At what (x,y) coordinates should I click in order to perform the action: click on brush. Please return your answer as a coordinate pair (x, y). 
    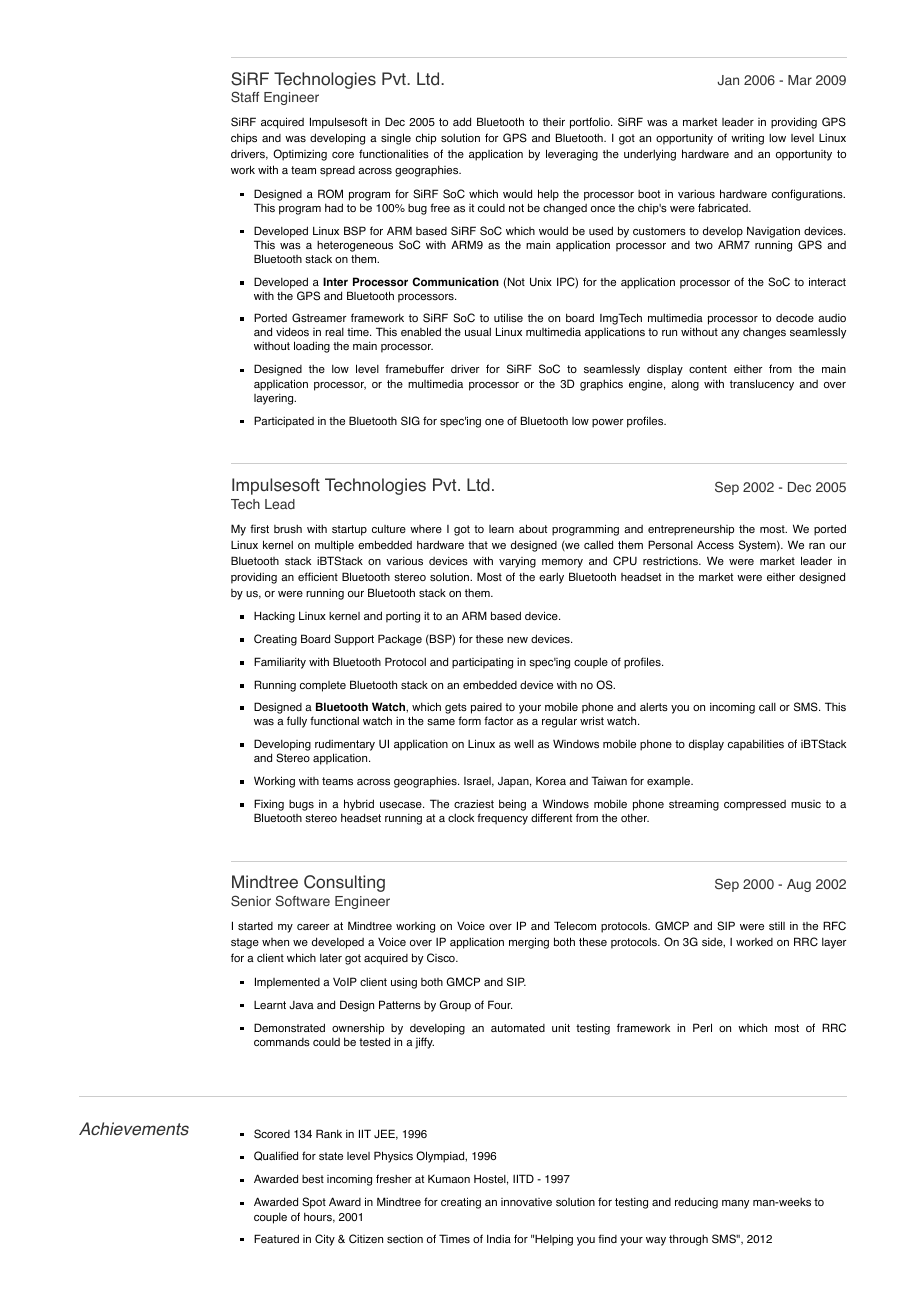
    Looking at the image, I should click on (288, 528).
